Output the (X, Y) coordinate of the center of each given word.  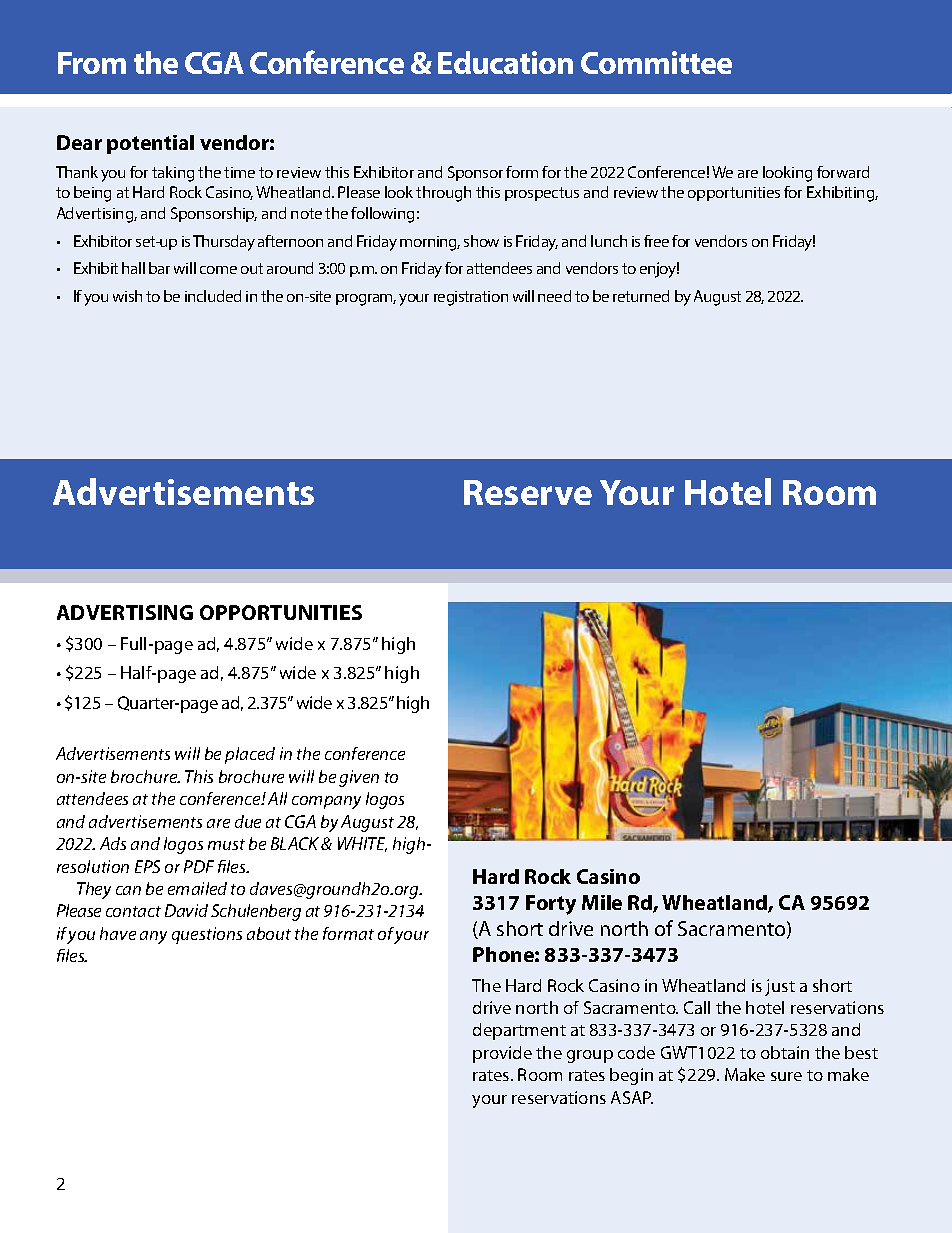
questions (207, 935)
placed (250, 755)
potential (150, 144)
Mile (602, 902)
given (359, 778)
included (213, 296)
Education (505, 62)
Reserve (528, 492)
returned (641, 296)
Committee (656, 62)
